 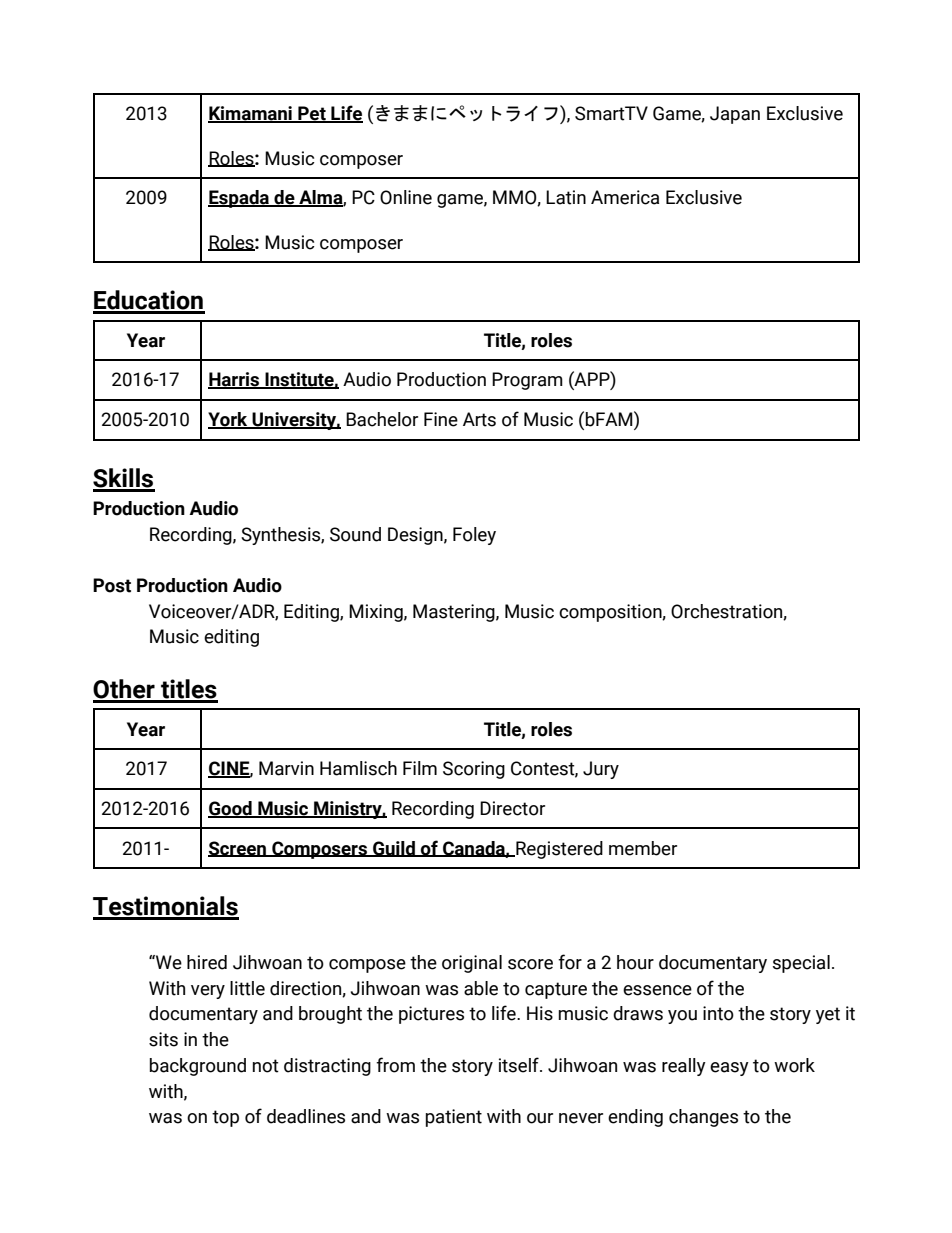 What do you see at coordinates (198, 1067) in the document?
I see `background` at bounding box center [198, 1067].
